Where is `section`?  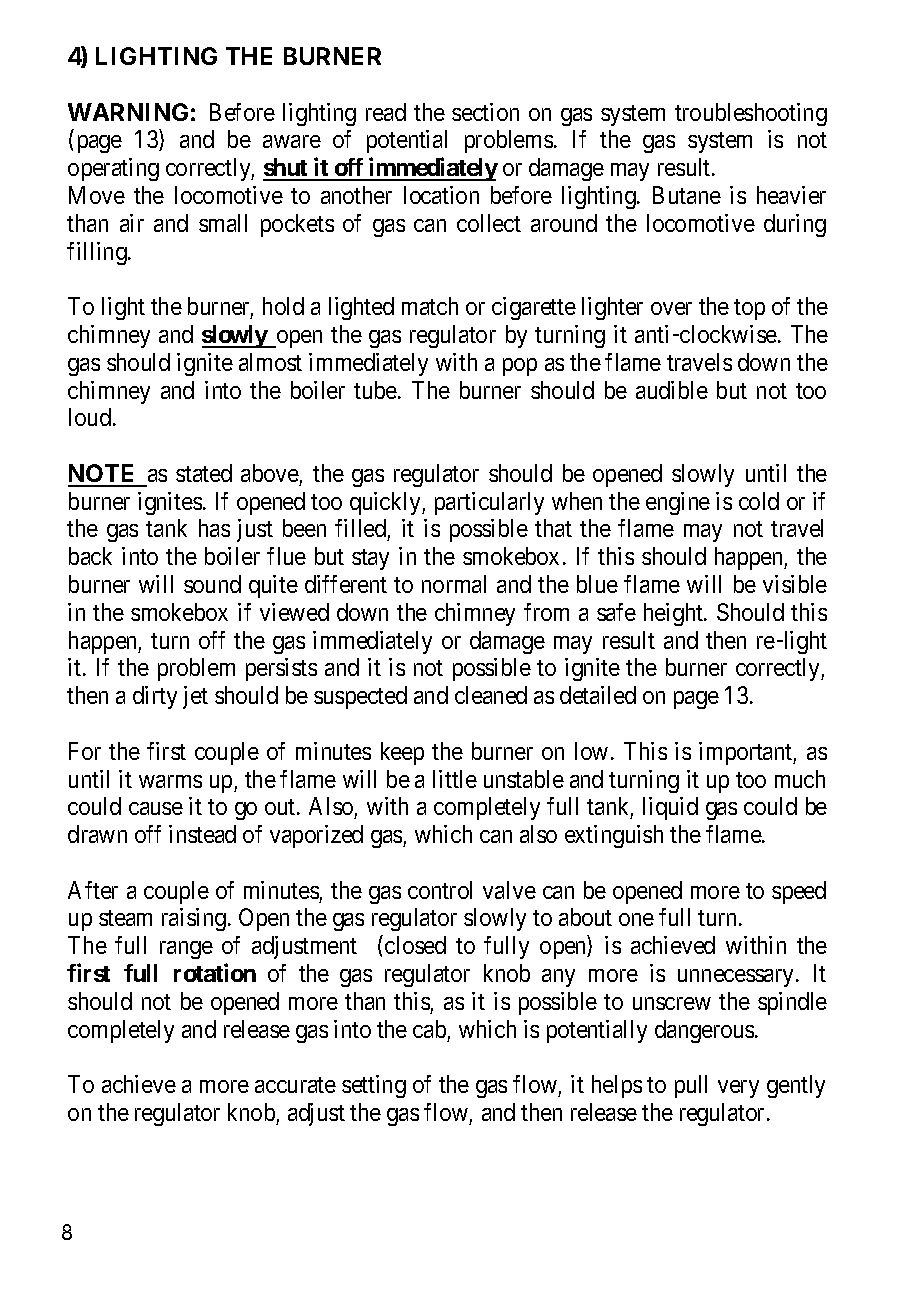
section is located at coordinates (485, 112).
